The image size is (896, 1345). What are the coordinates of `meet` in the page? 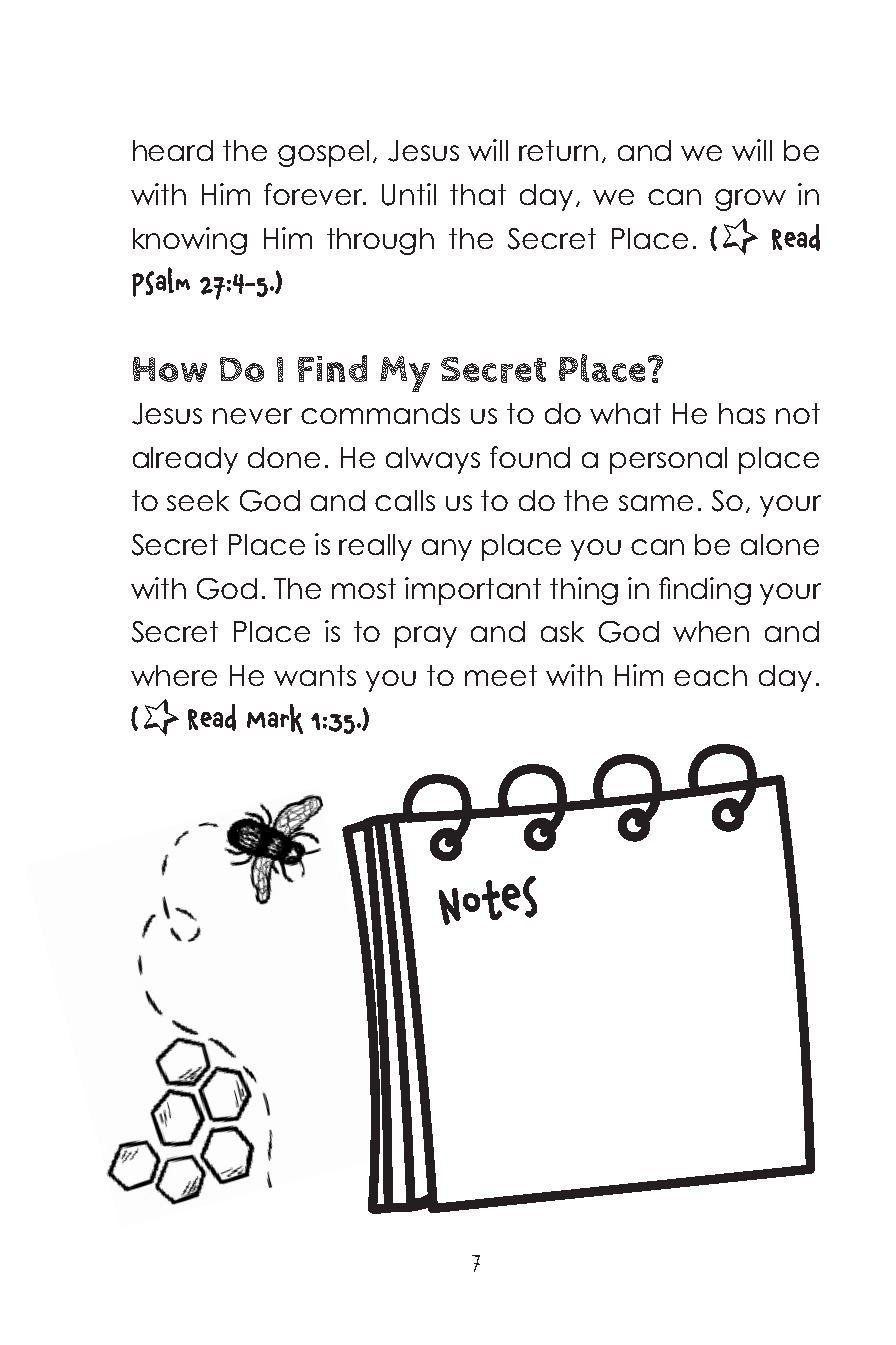 It's located at (501, 675).
